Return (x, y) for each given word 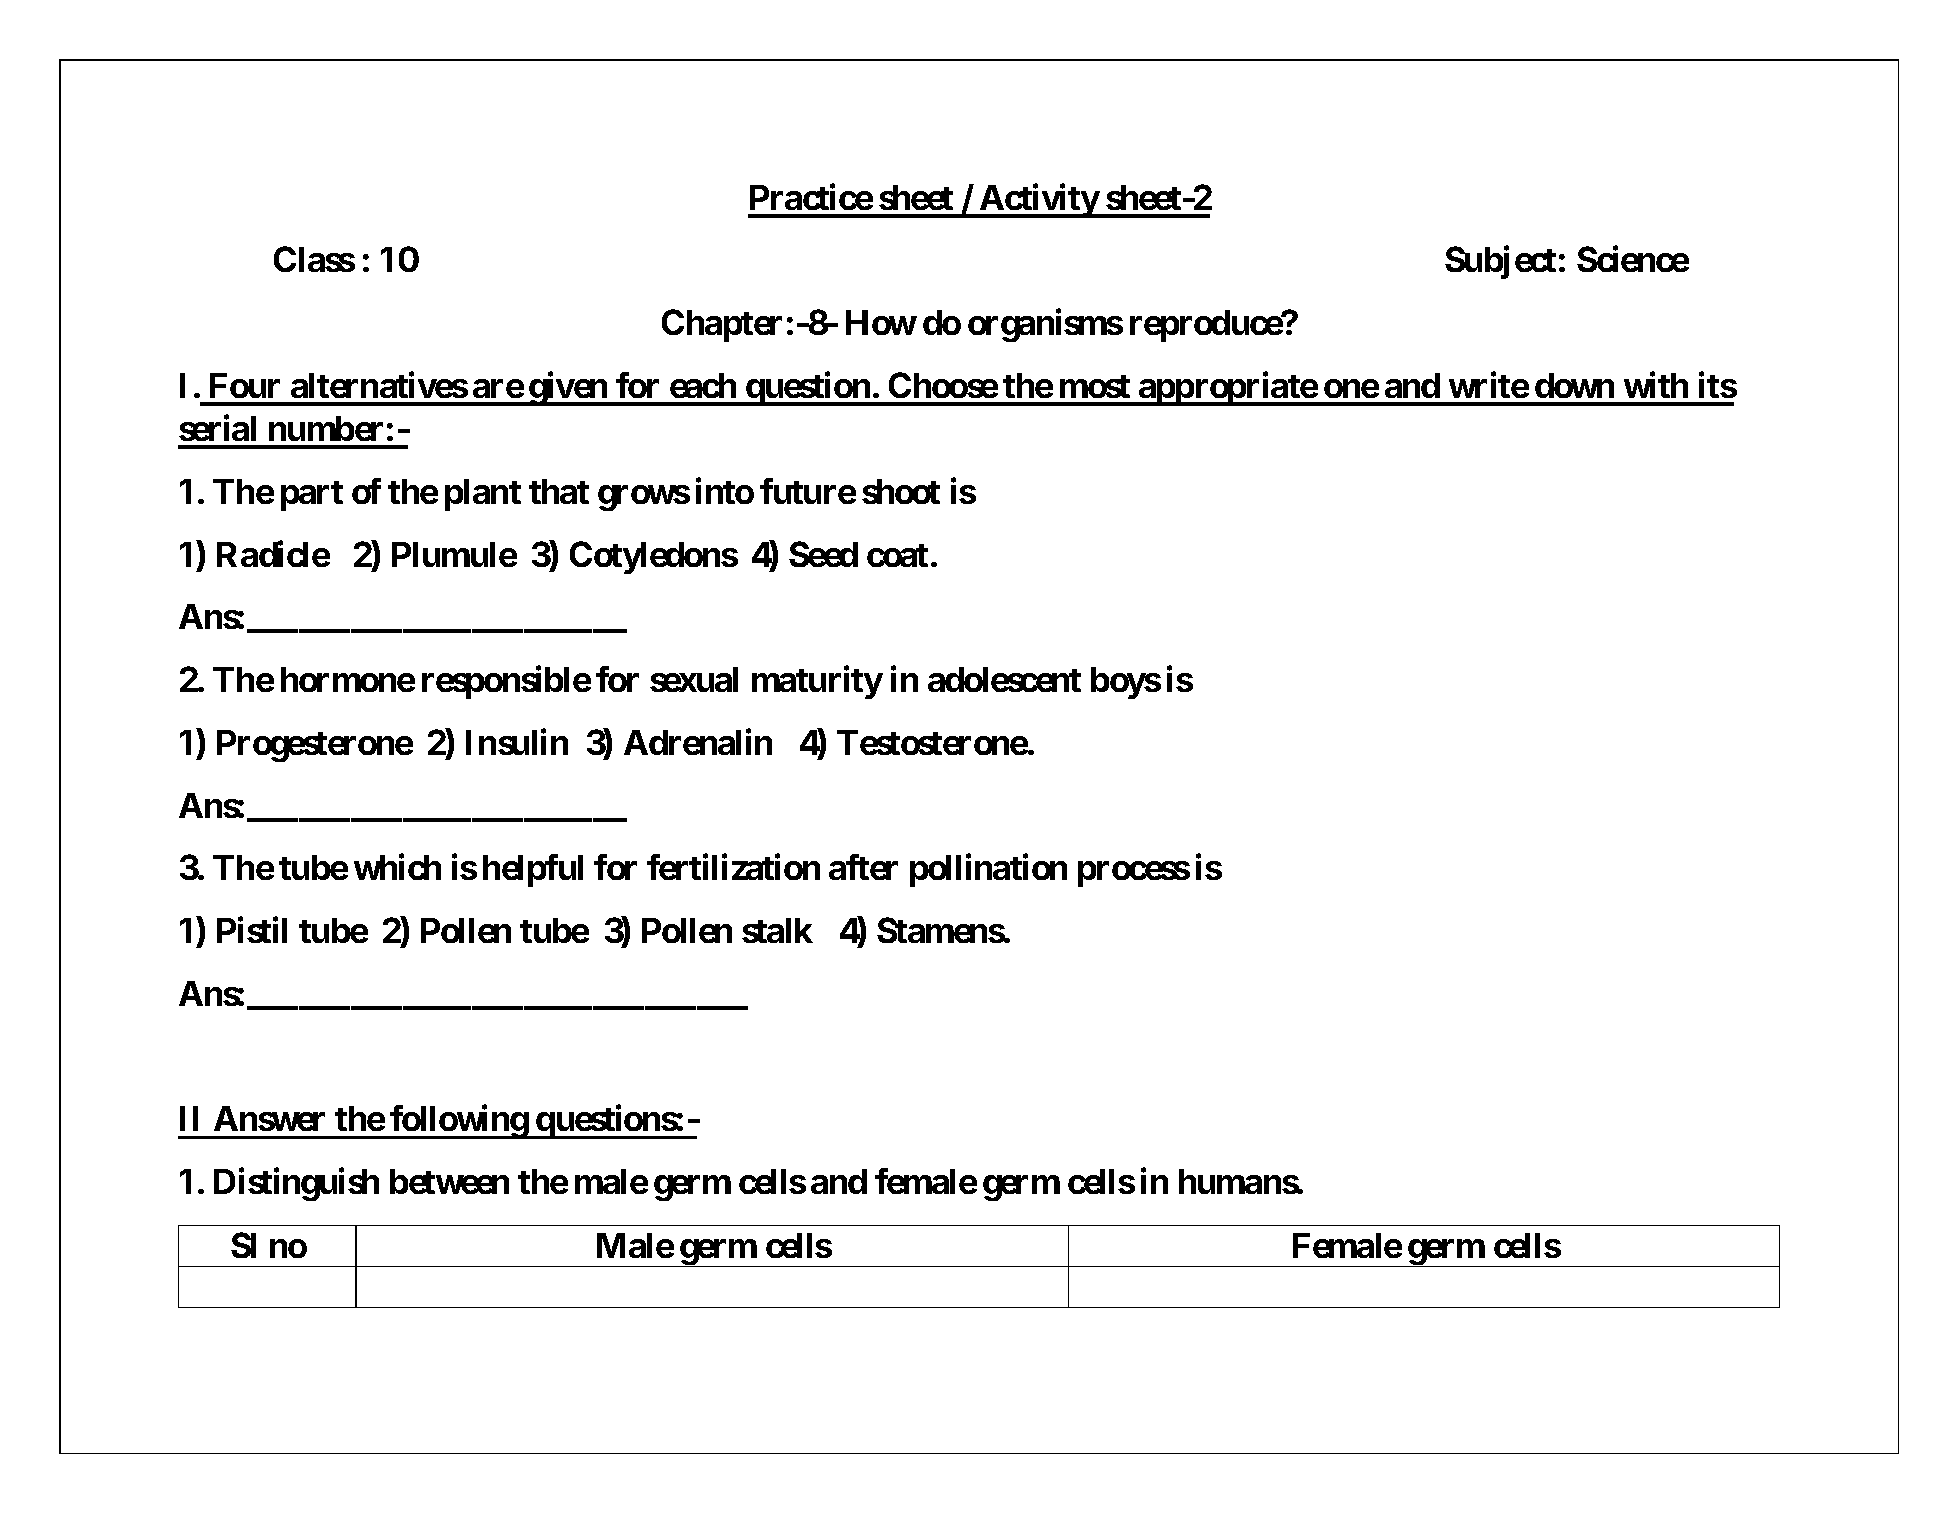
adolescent (1004, 679)
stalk (777, 930)
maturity (817, 682)
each (703, 385)
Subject (1500, 262)
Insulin (517, 742)
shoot (901, 491)
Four (245, 385)
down (1574, 385)
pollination (988, 870)
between (449, 1181)
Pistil (252, 930)
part (312, 496)
